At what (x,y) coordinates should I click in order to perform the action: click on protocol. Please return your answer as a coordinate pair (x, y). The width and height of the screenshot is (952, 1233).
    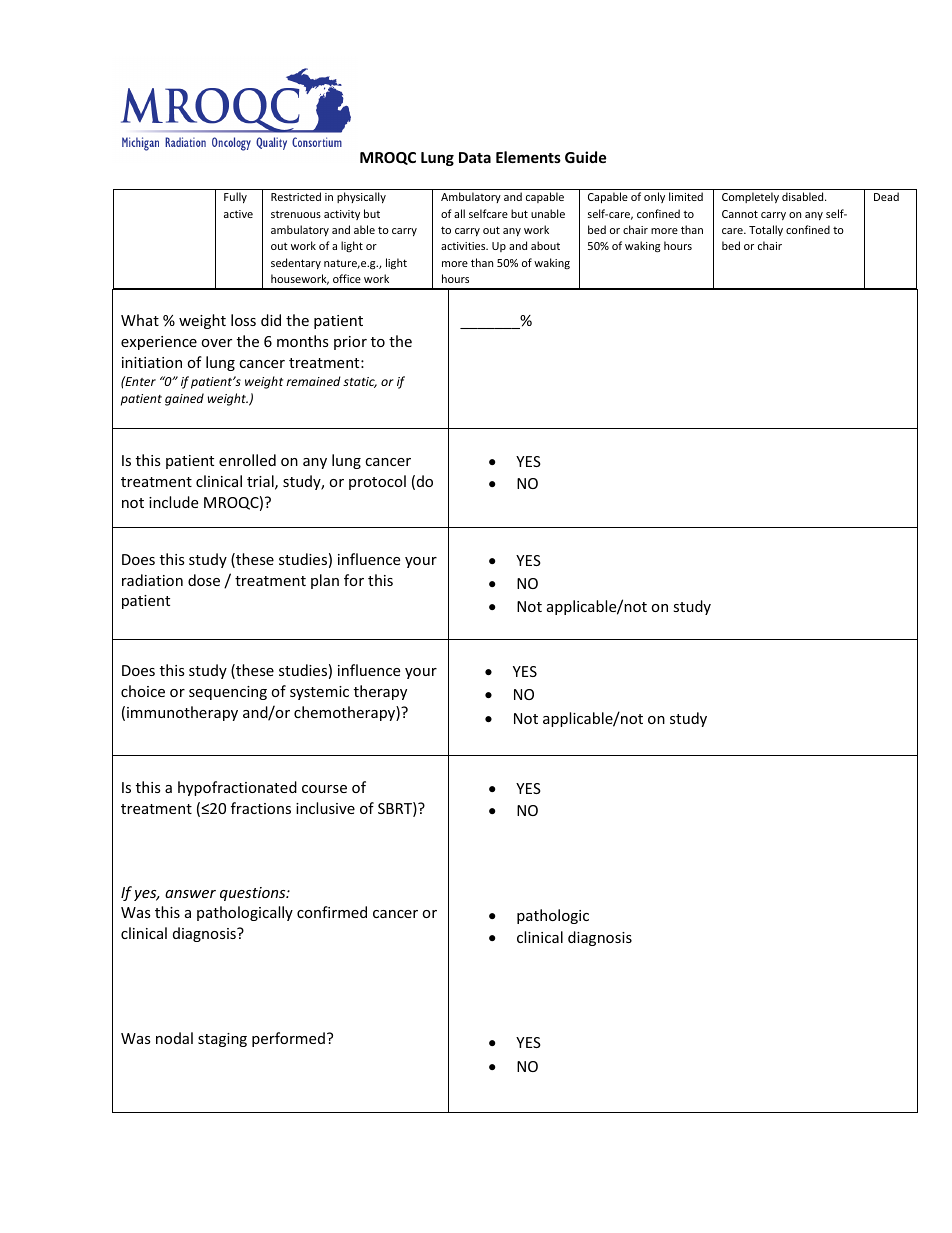
    Looking at the image, I should click on (377, 482).
